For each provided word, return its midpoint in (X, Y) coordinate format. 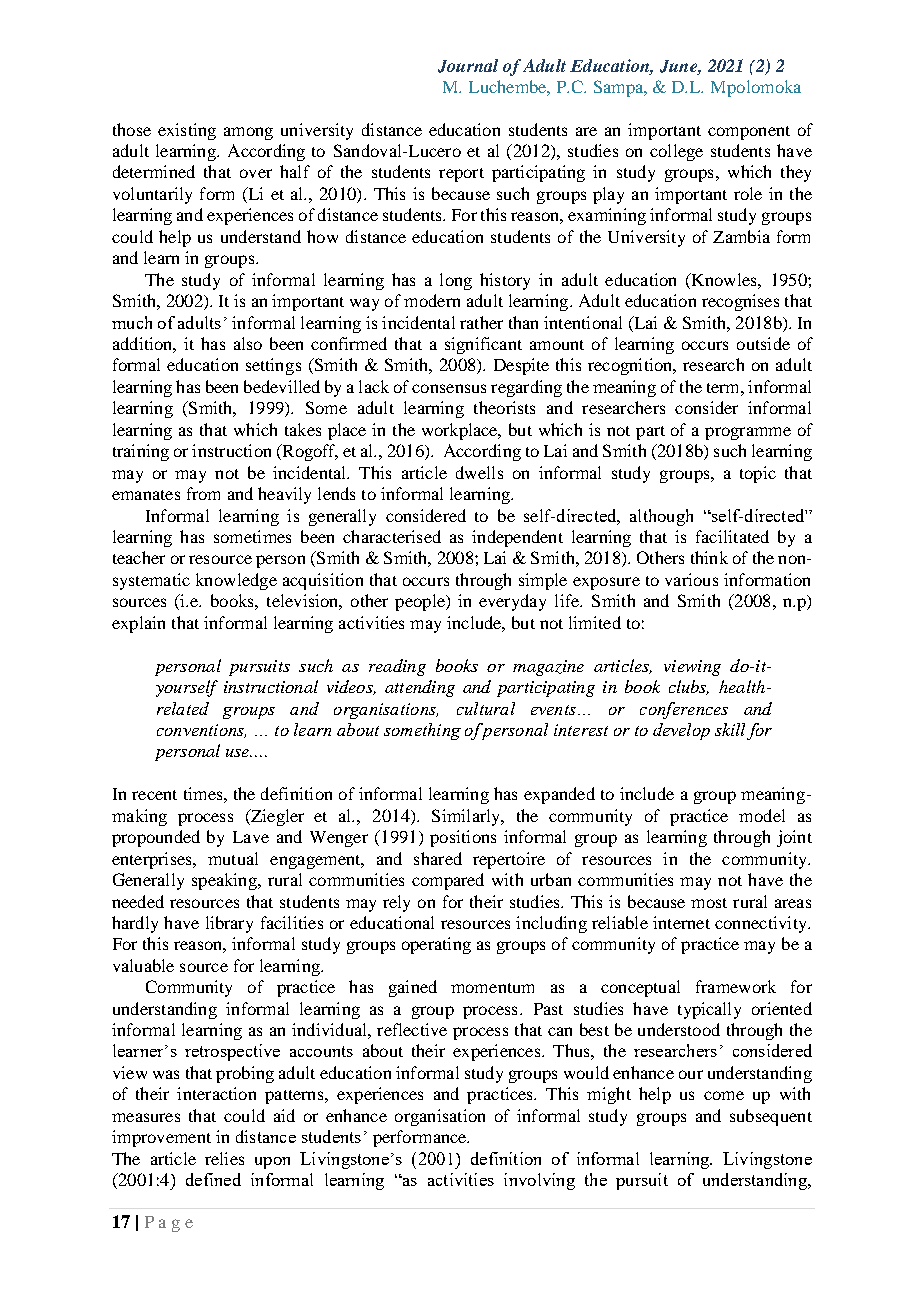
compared (448, 881)
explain (138, 624)
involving (539, 1181)
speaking (225, 881)
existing (187, 131)
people (421, 602)
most (709, 903)
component (749, 133)
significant (483, 345)
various (691, 579)
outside (763, 343)
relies (224, 1158)
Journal (468, 66)
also (248, 343)
